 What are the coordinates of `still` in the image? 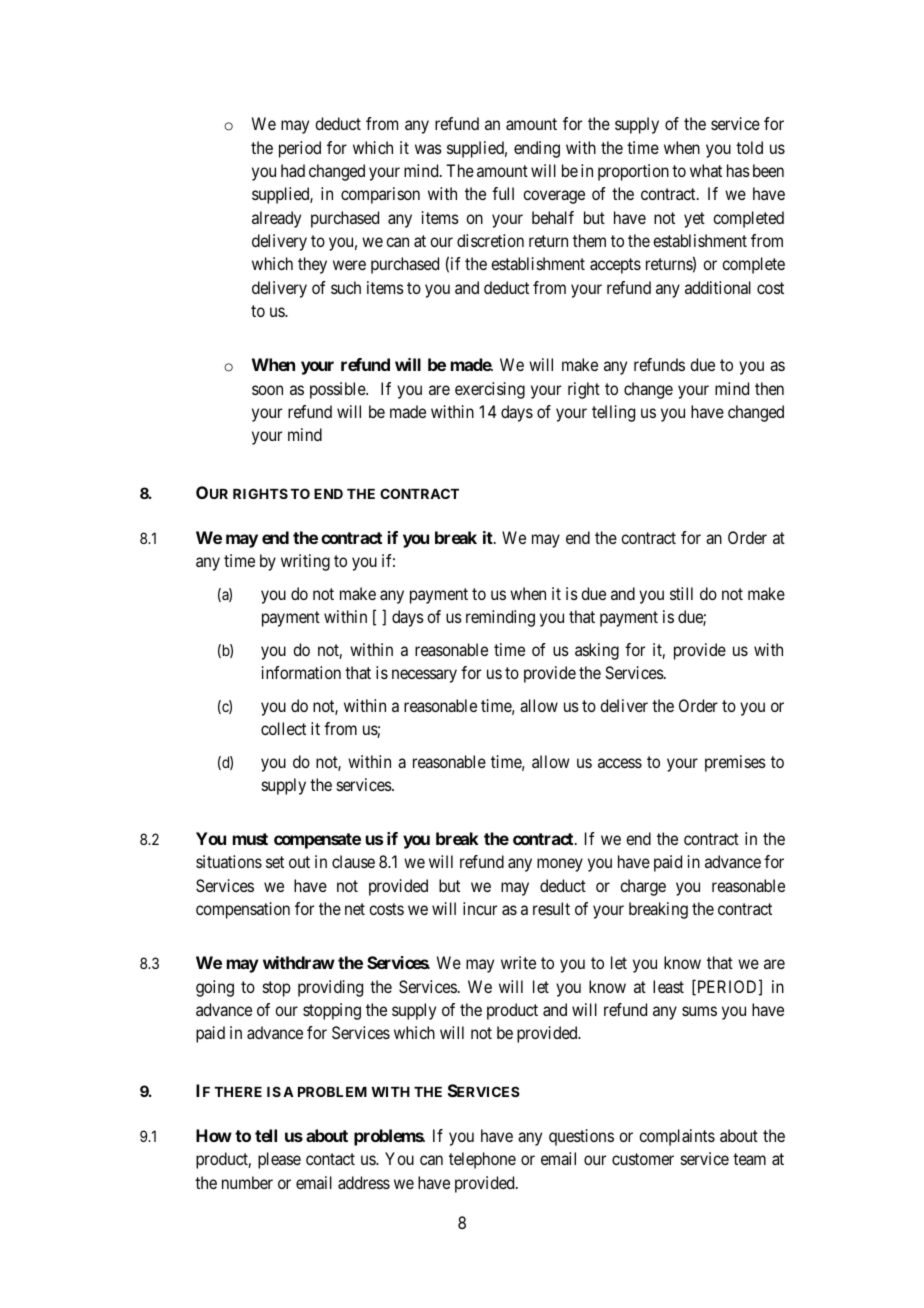 It's located at (681, 593).
